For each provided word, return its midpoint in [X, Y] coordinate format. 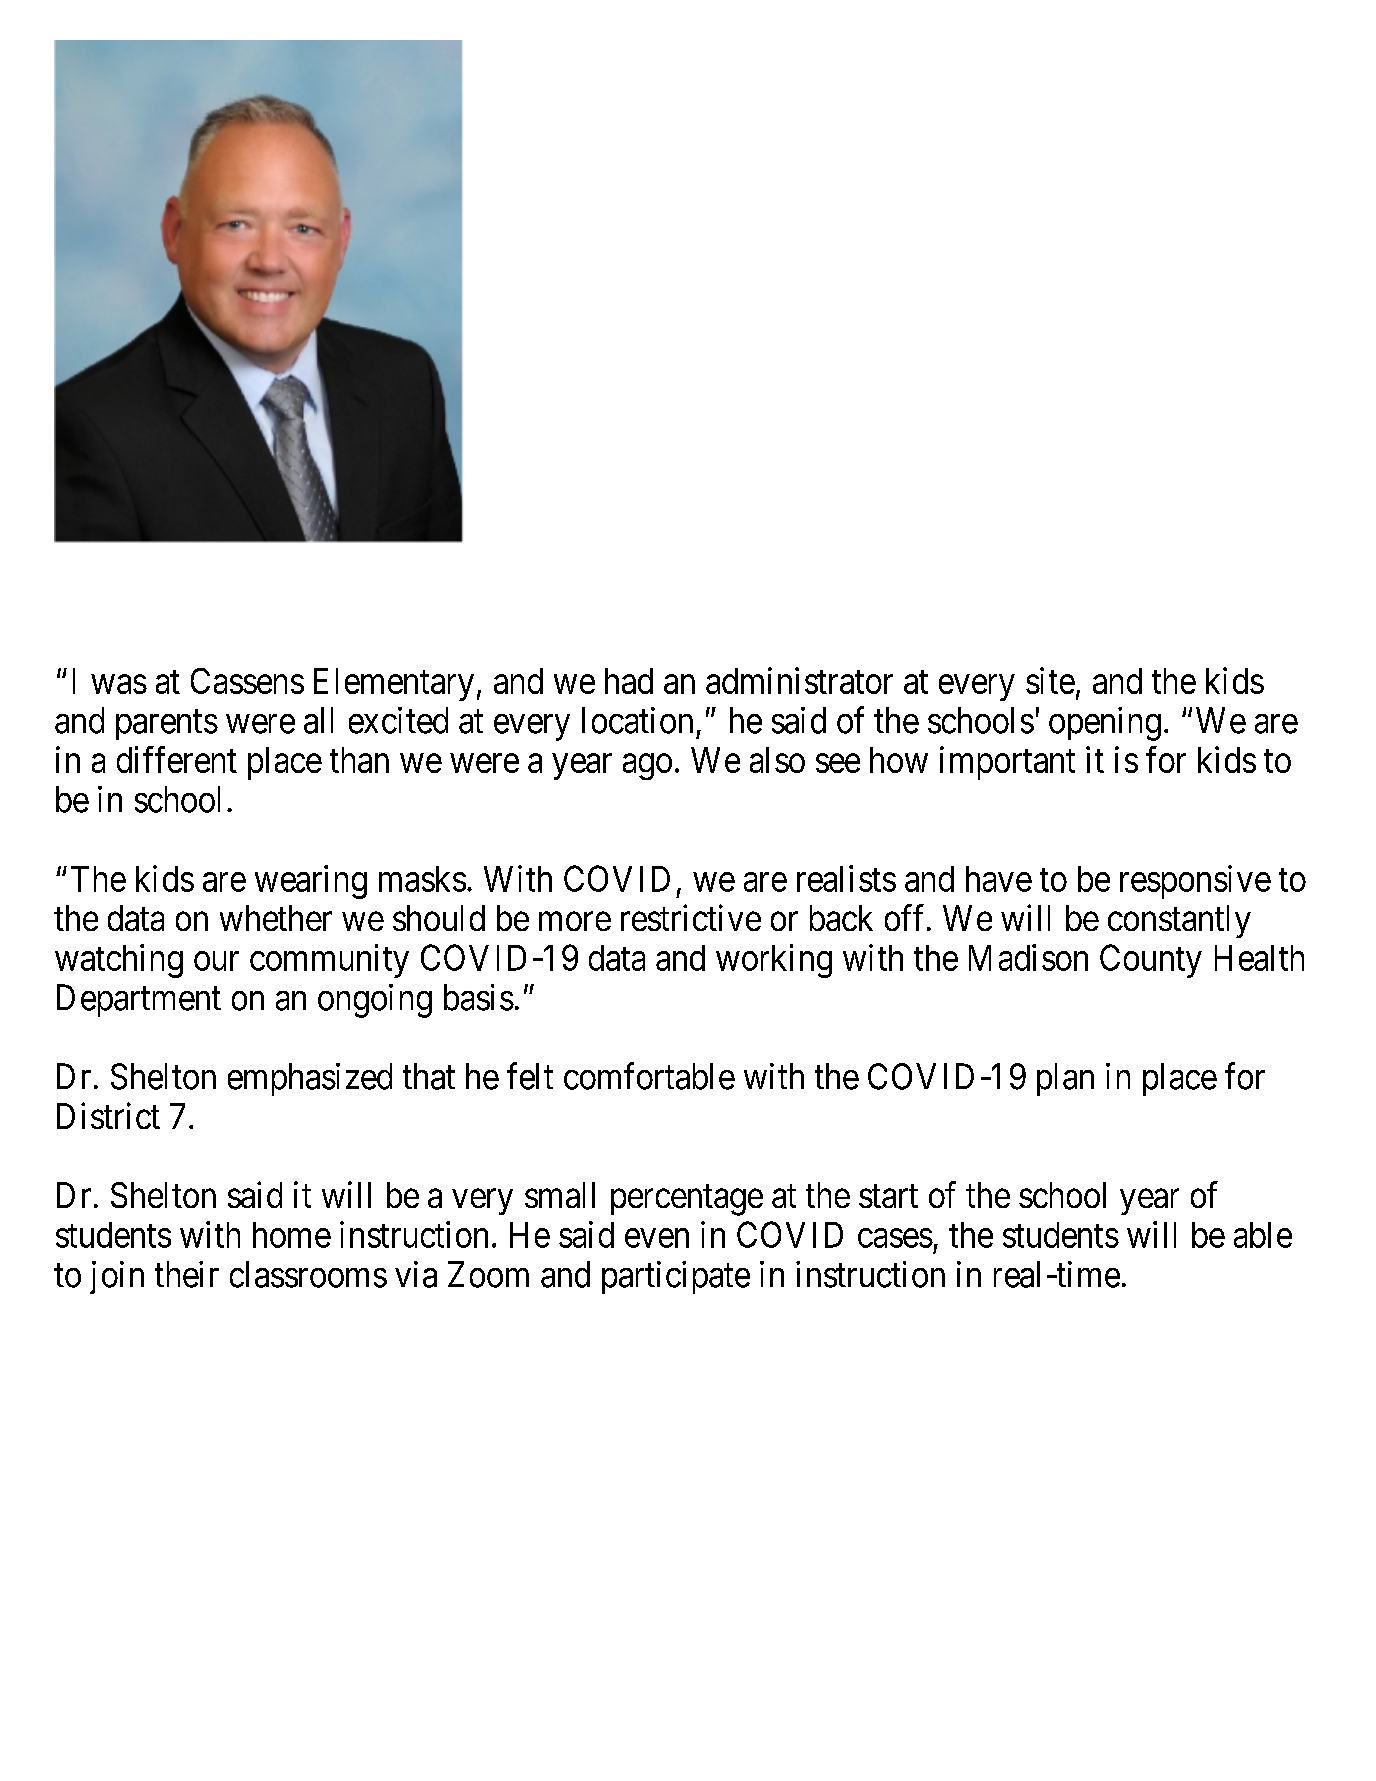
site [1050, 680]
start [888, 1196]
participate [676, 1277]
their [187, 1274]
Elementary [394, 684]
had [629, 681]
